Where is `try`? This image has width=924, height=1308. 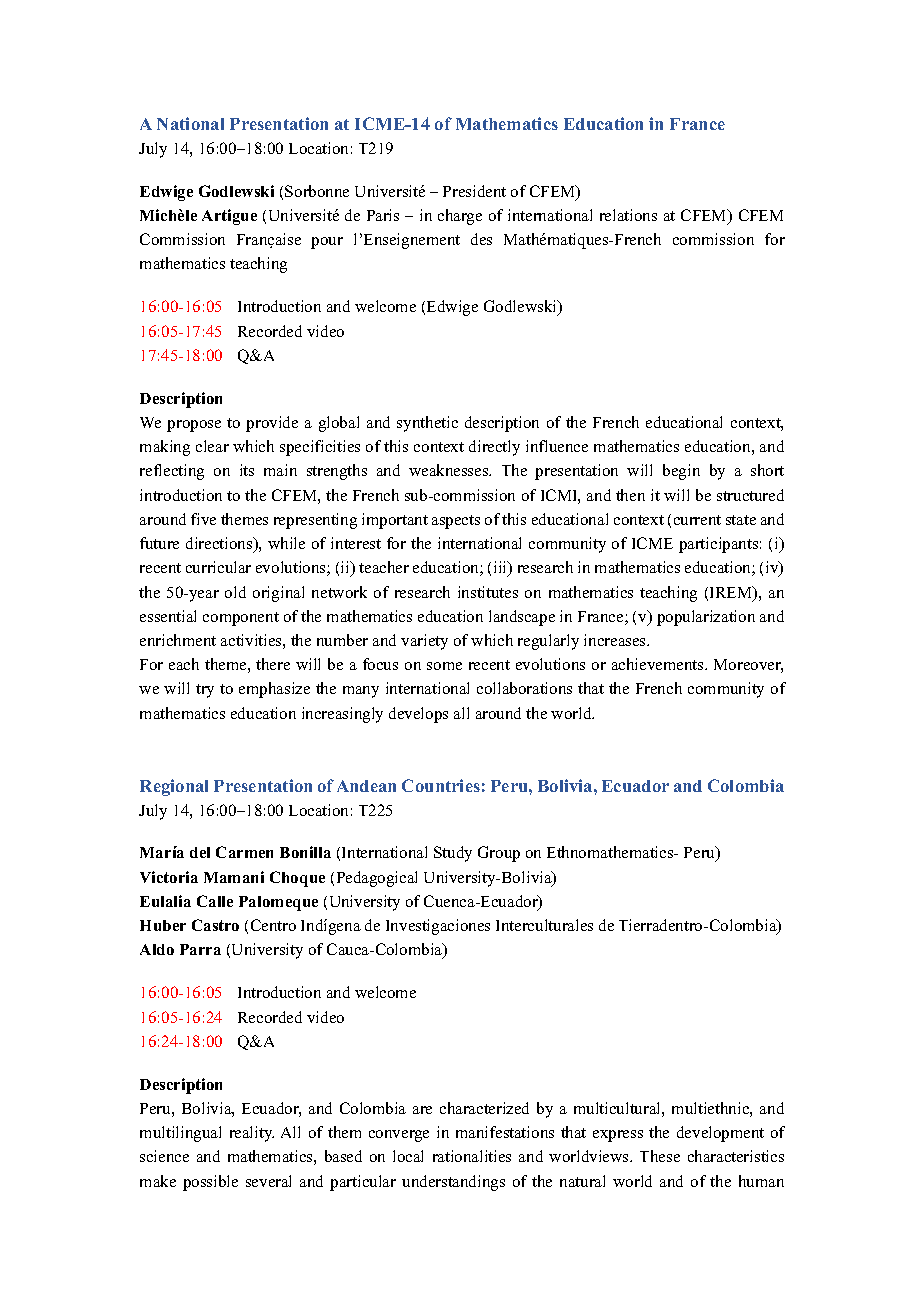 try is located at coordinates (205, 691).
